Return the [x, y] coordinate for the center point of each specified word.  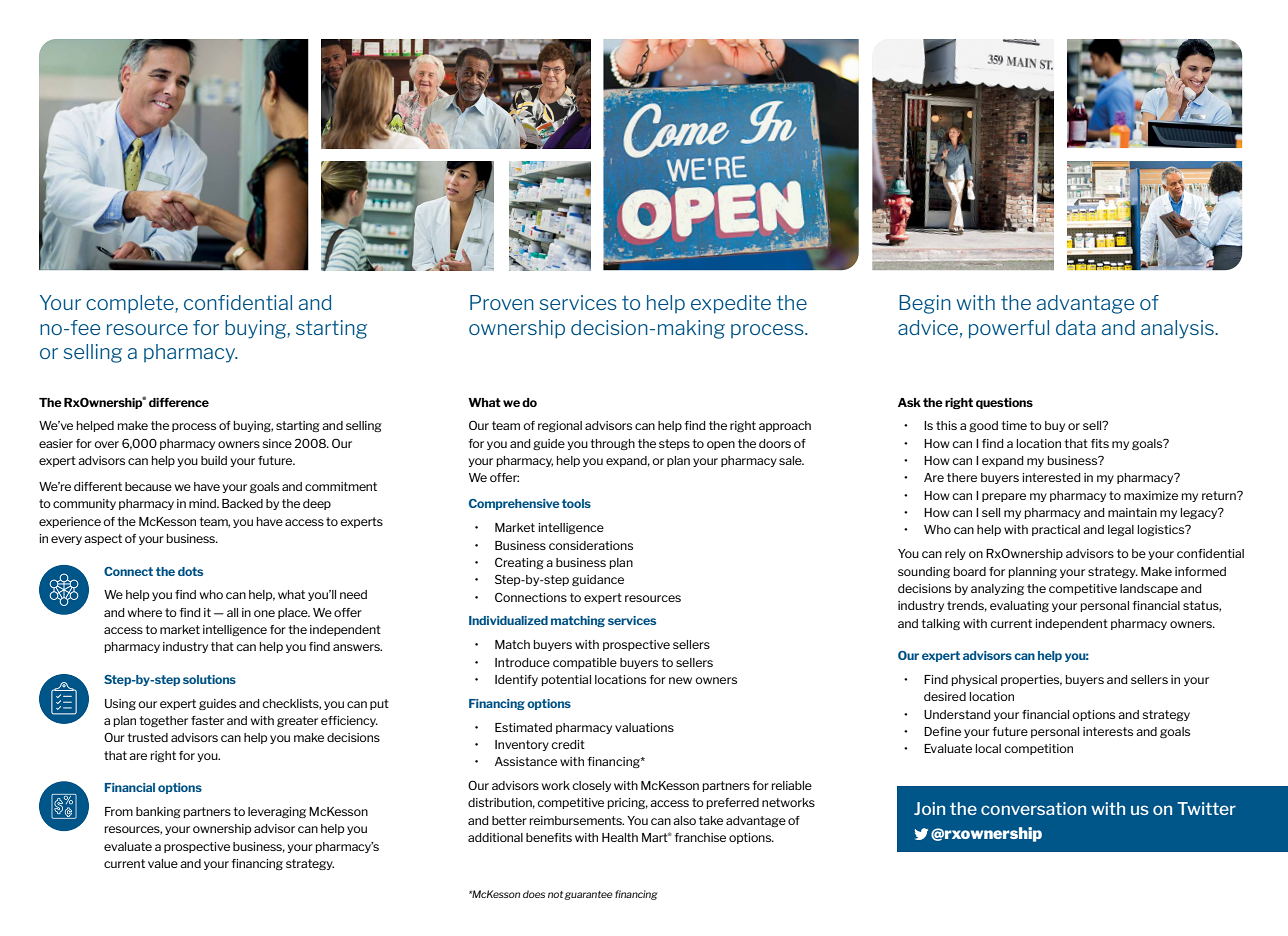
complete [131, 304]
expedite [731, 304]
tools [576, 503]
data [1076, 327]
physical [974, 680]
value [163, 863]
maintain [1132, 512]
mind [203, 503]
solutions [209, 679]
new [680, 680]
